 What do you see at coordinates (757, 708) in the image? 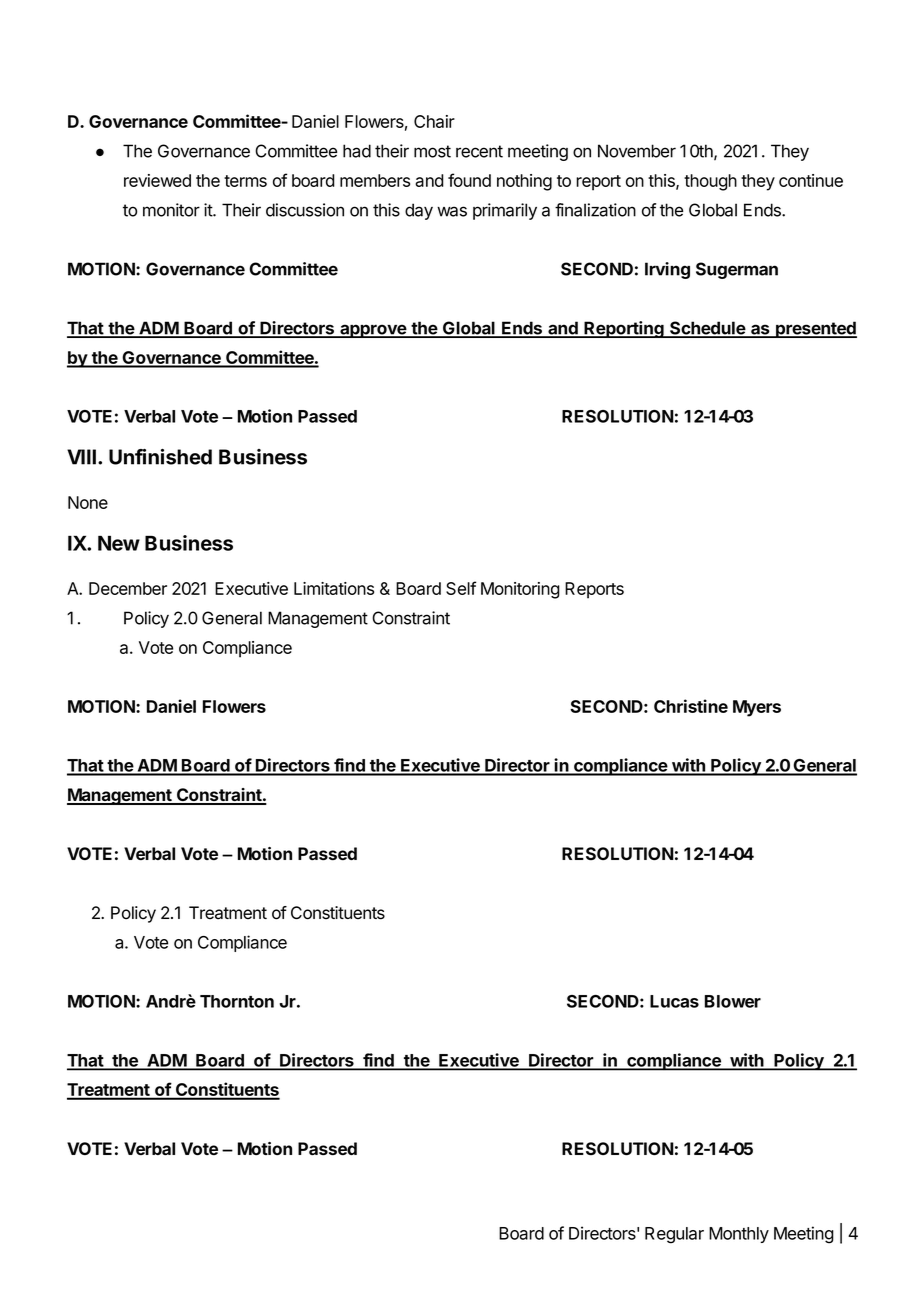
I see `Myers` at bounding box center [757, 708].
